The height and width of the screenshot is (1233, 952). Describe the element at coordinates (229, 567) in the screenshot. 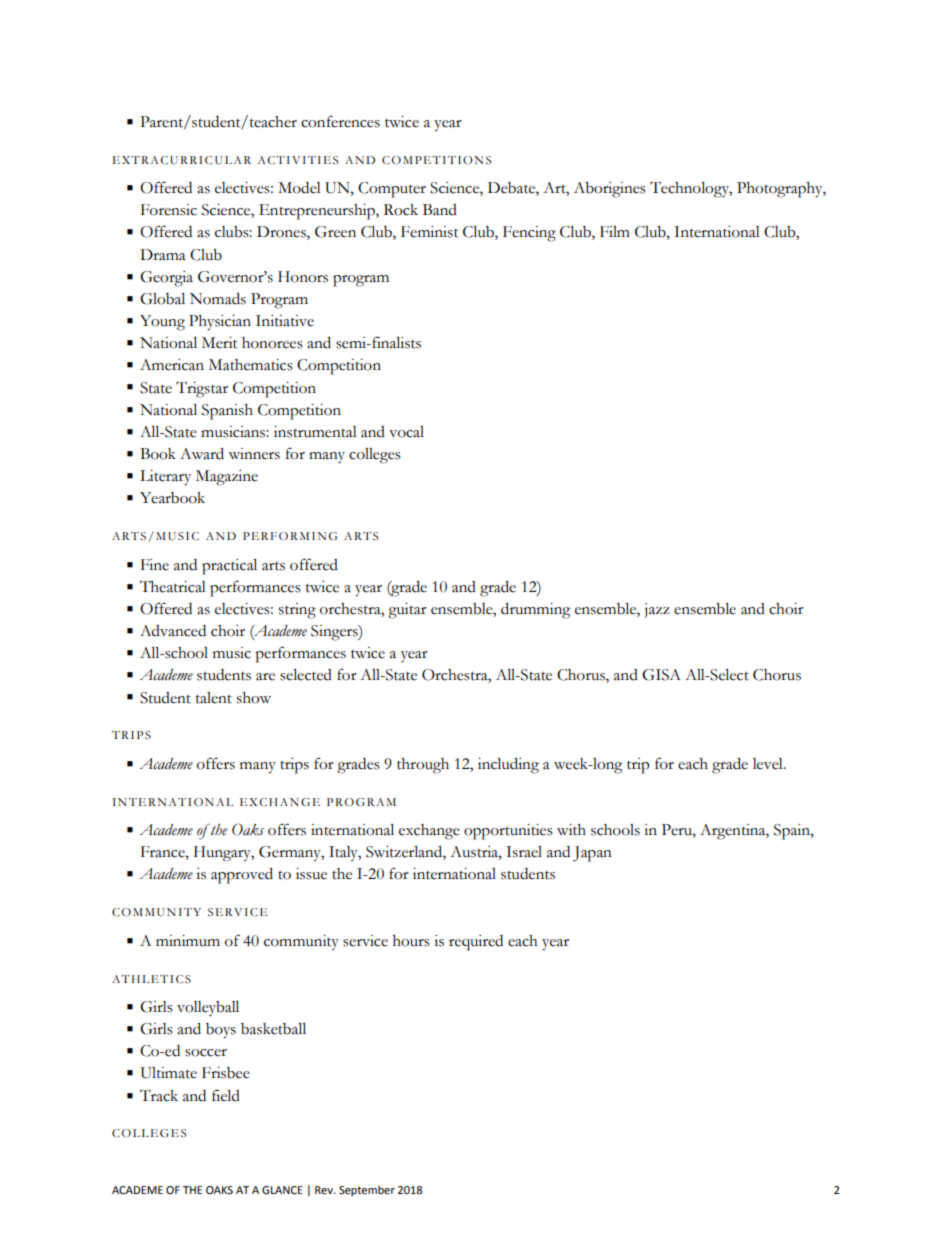

I see `practical` at that location.
